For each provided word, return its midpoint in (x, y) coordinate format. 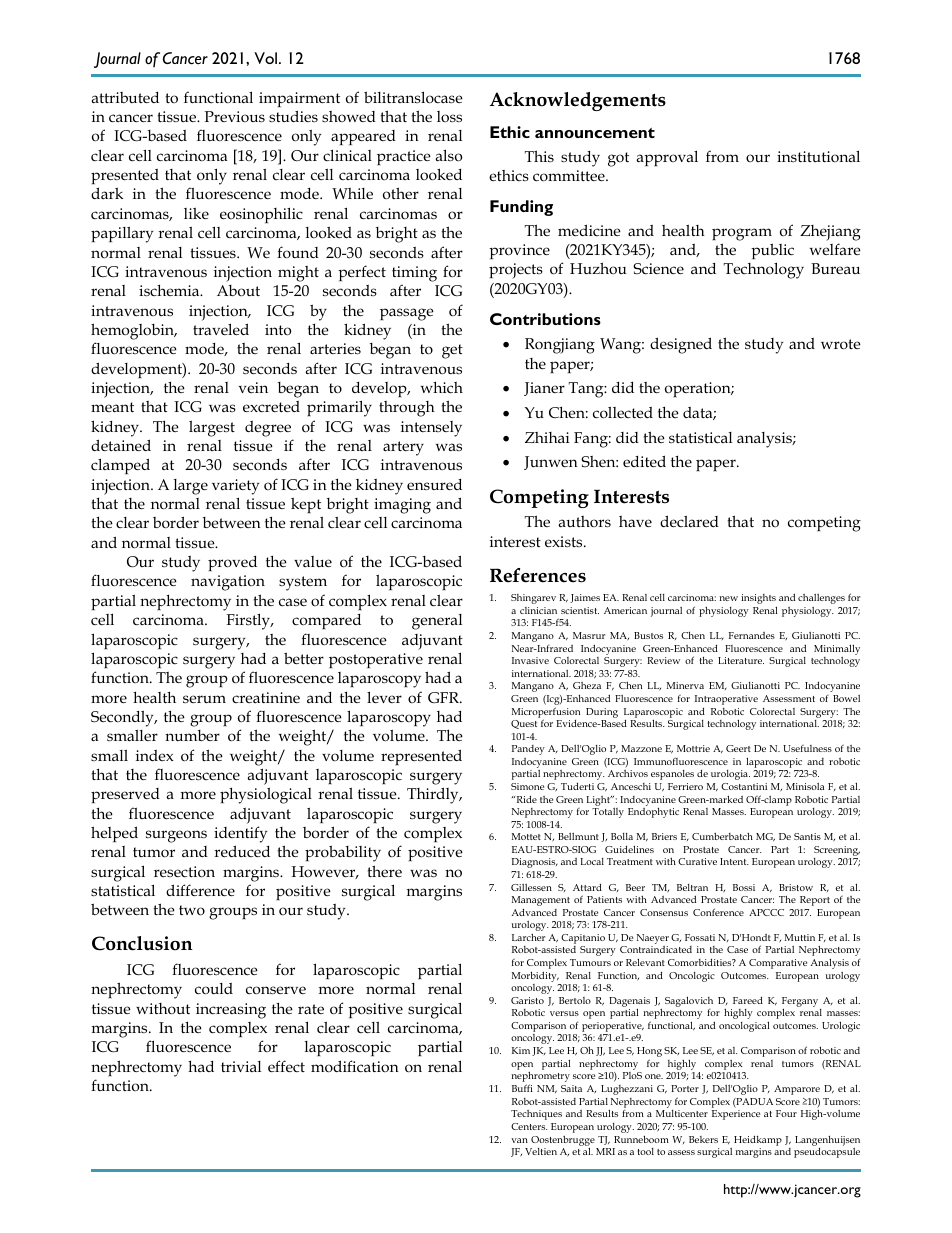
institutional (818, 156)
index (155, 755)
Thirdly (434, 795)
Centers (529, 1126)
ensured (434, 484)
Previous (235, 117)
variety (235, 487)
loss (449, 116)
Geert (738, 748)
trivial (241, 1066)
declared (689, 521)
